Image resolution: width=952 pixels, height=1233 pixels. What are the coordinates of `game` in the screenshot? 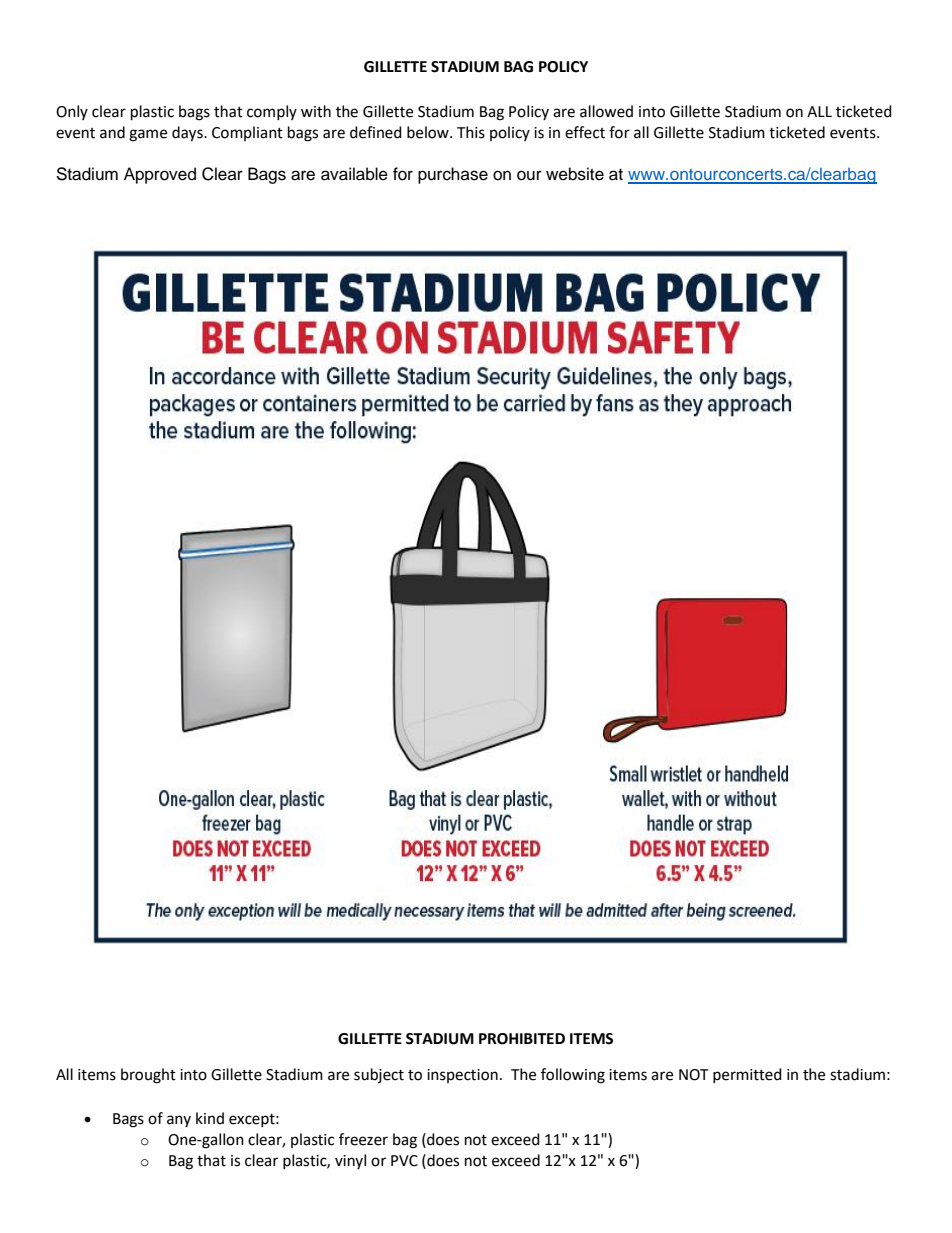 It's located at (148, 135).
